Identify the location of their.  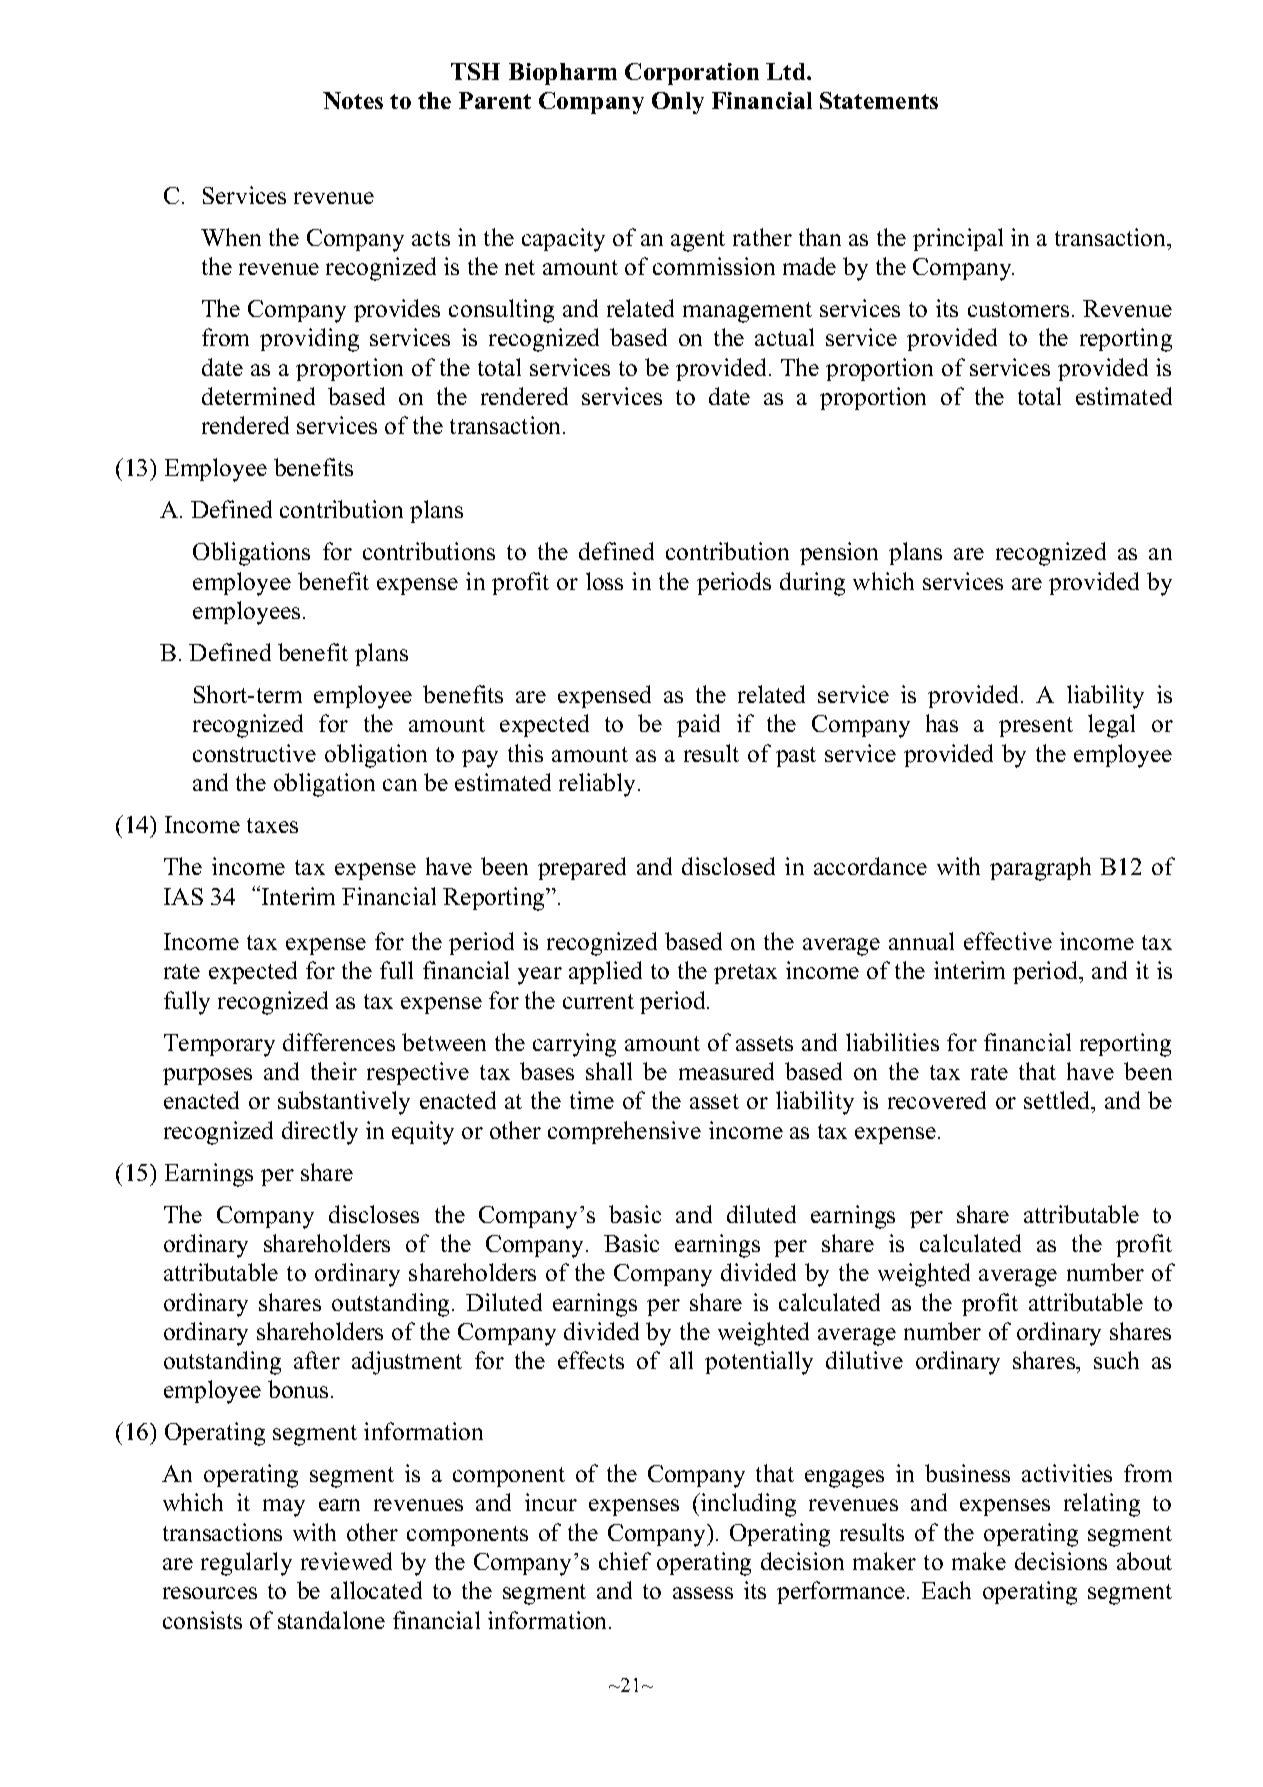
(334, 1071).
